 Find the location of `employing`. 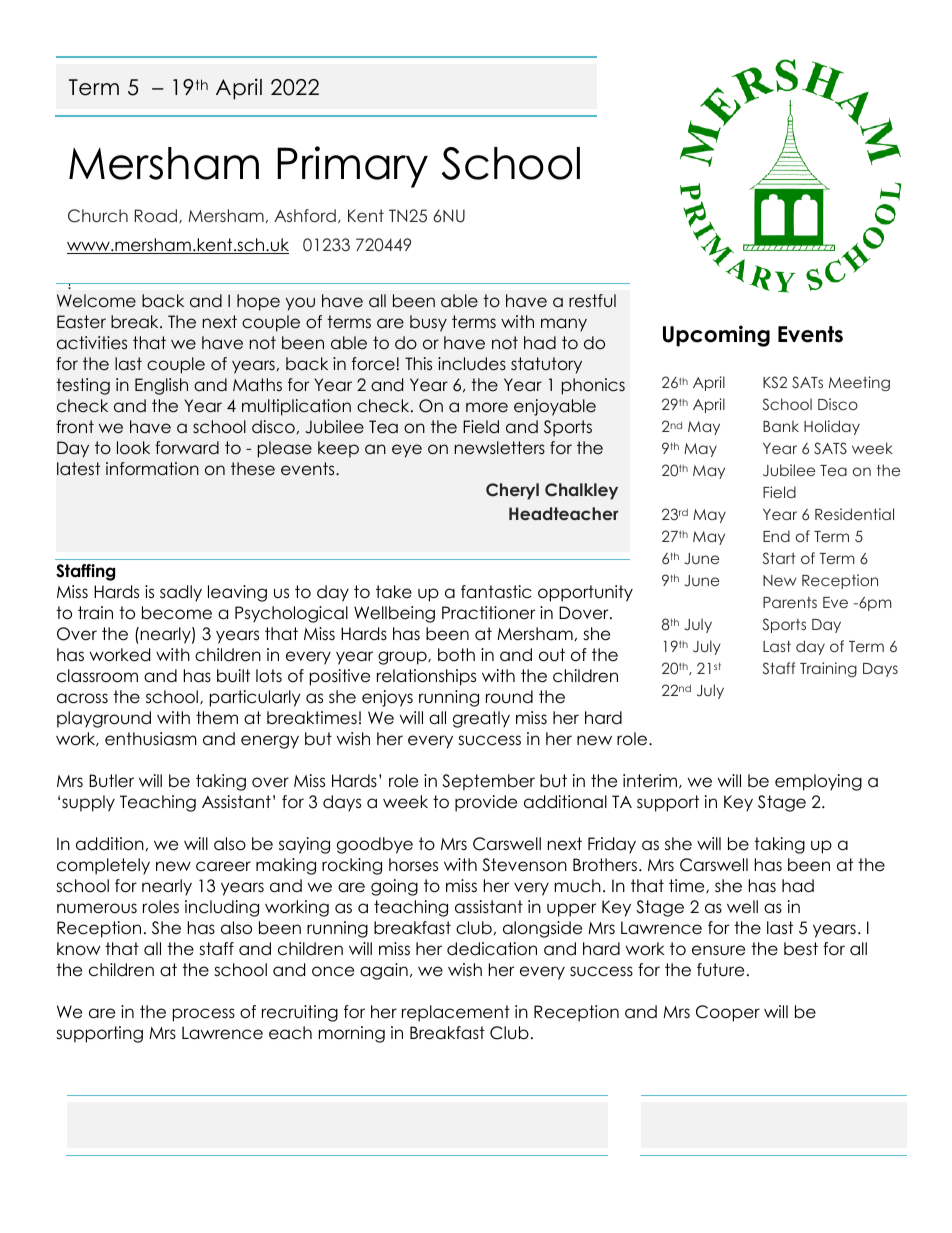

employing is located at coordinates (818, 782).
